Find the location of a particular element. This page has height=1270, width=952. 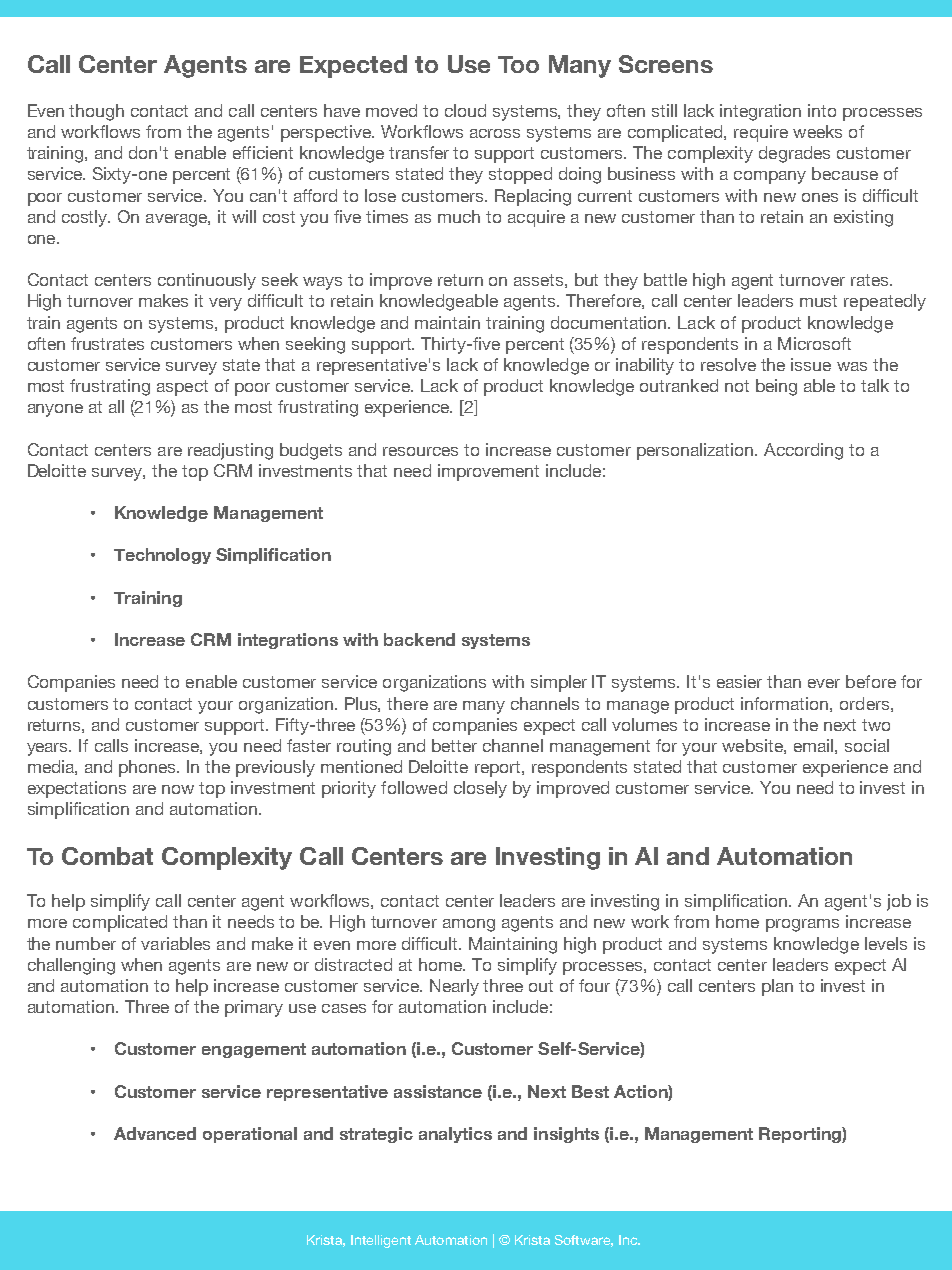

ever is located at coordinates (824, 683).
